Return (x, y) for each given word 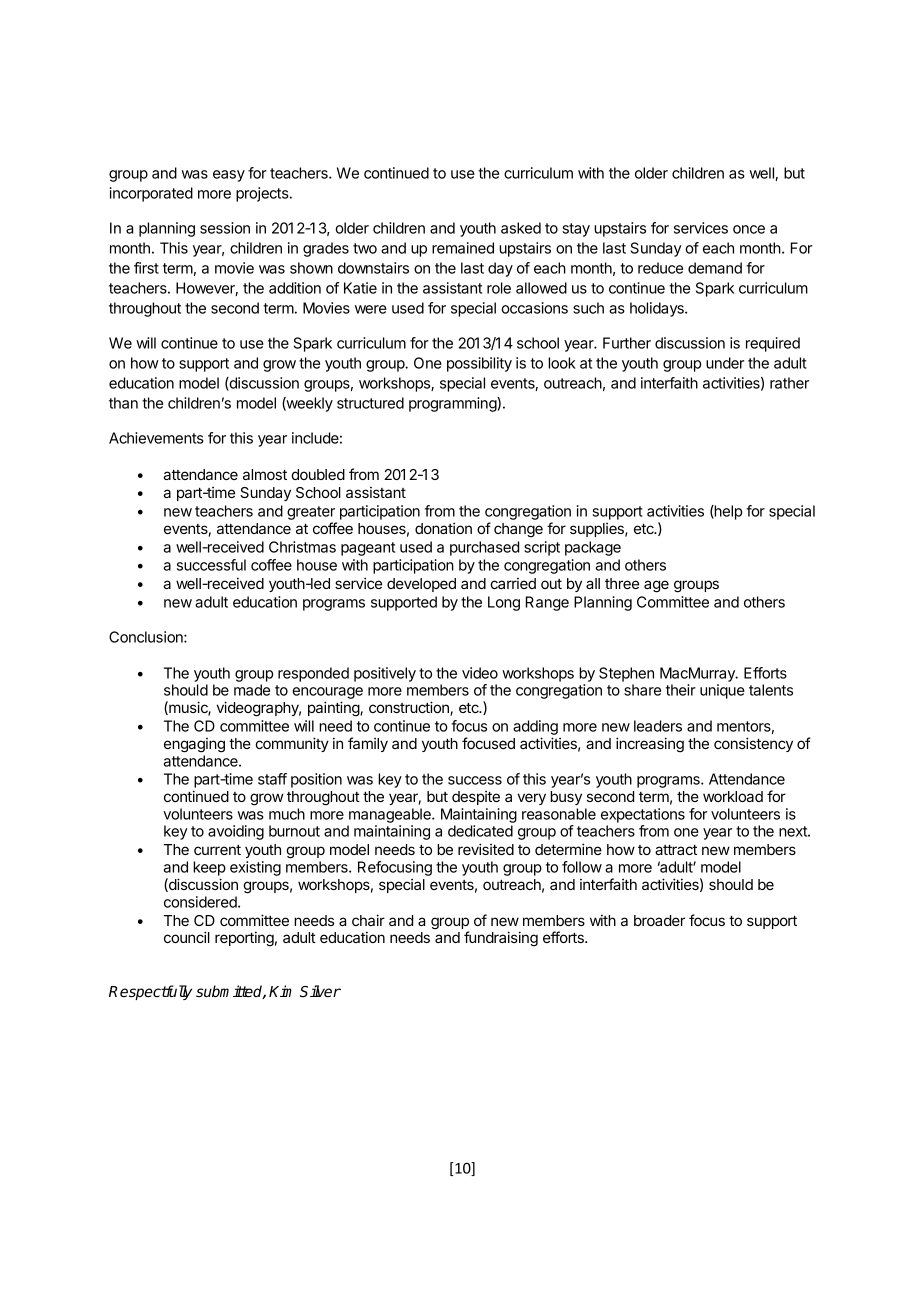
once (749, 229)
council (187, 937)
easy (229, 176)
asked (521, 228)
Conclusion (147, 637)
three (622, 583)
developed (421, 585)
